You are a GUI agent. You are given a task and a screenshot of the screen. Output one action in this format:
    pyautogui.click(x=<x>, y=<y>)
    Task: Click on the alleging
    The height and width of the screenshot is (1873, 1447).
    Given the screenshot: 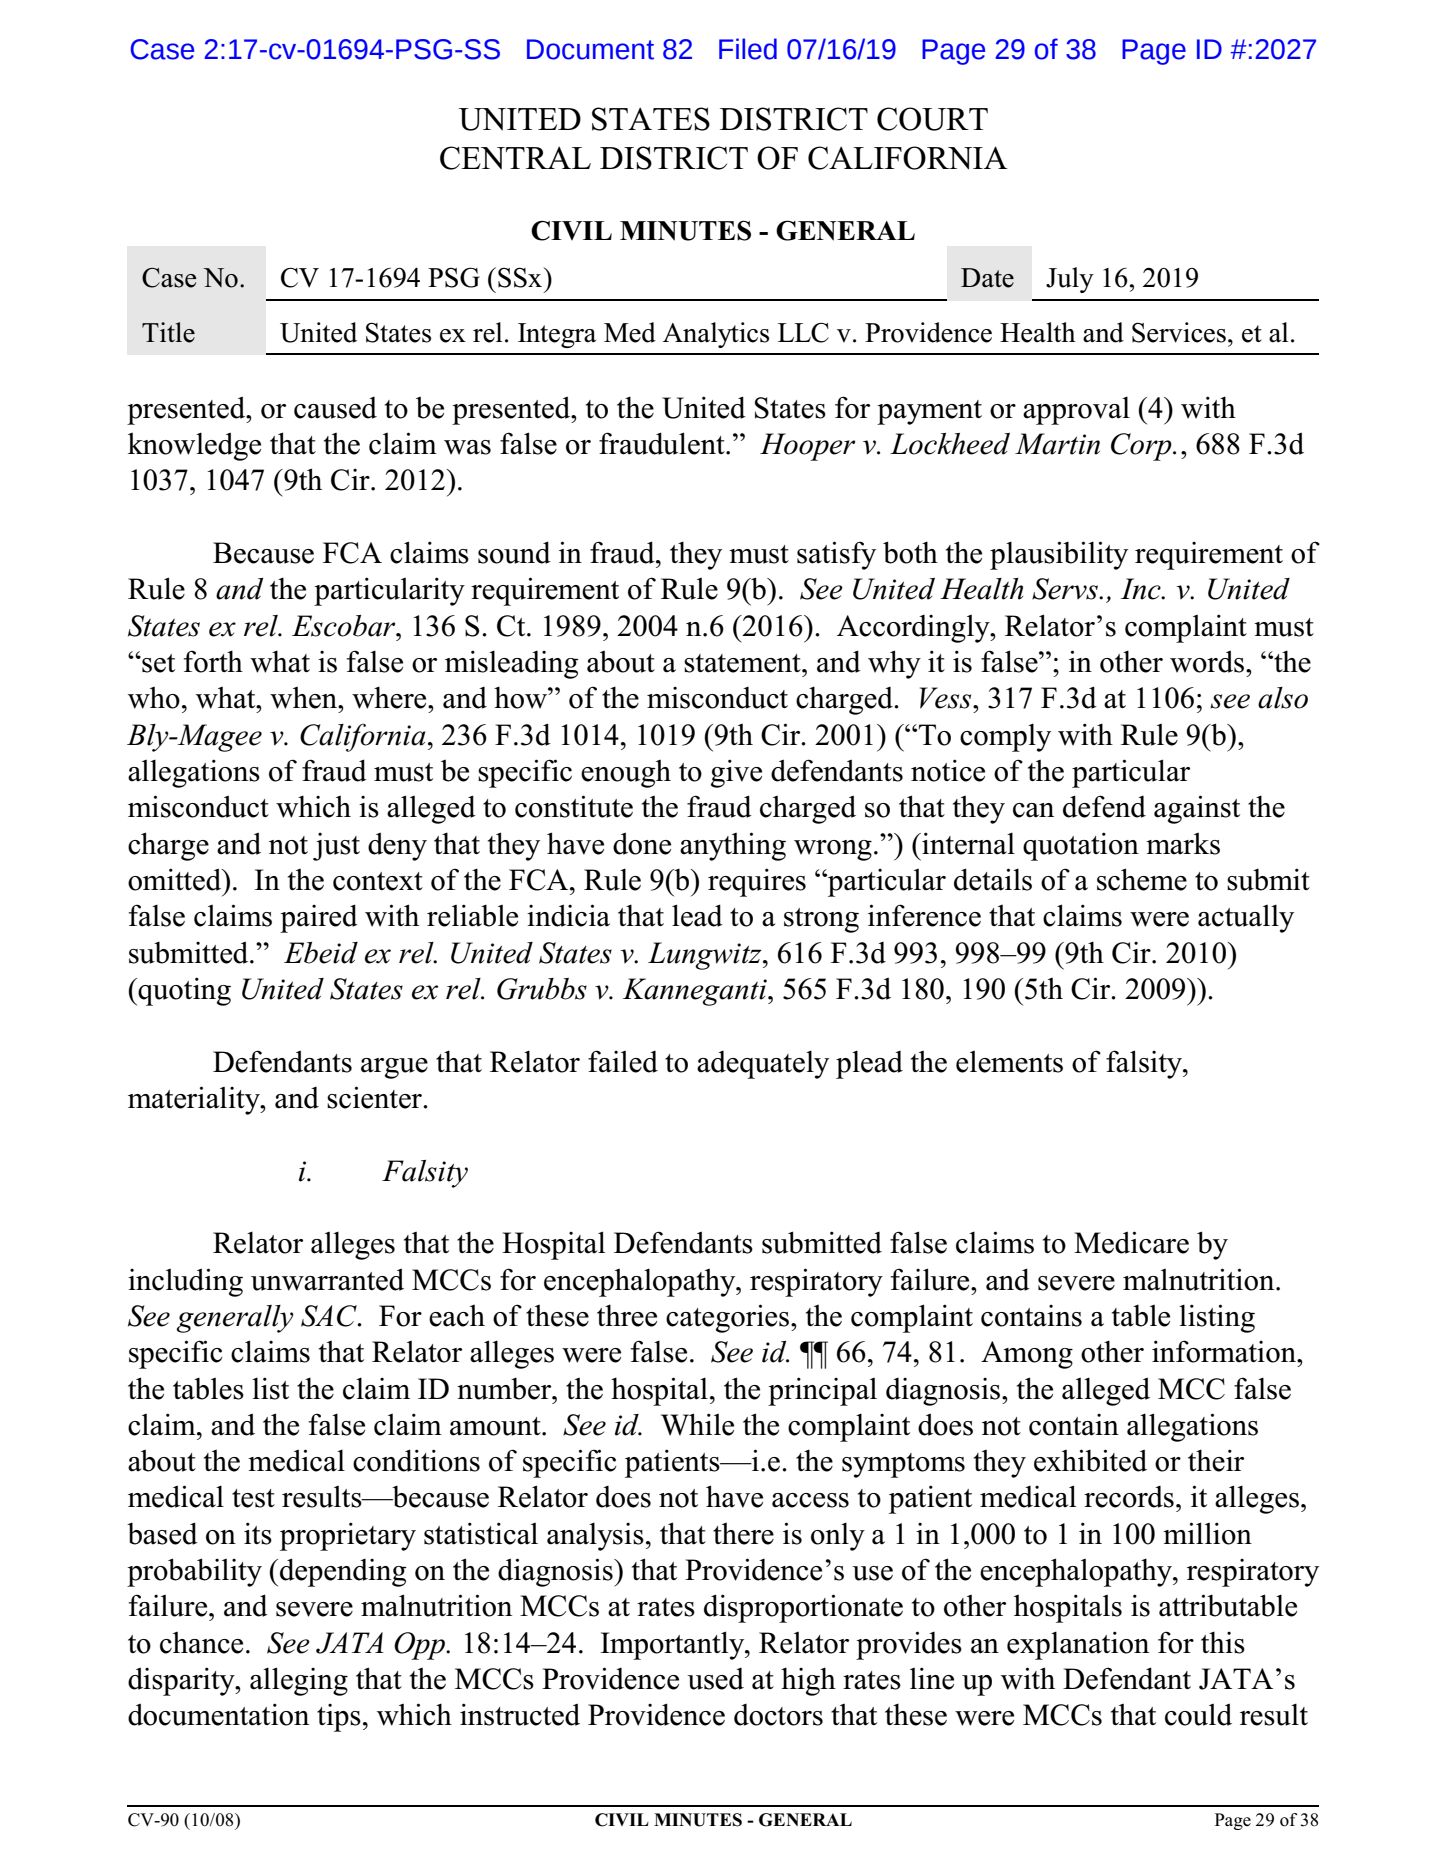 What is the action you would take?
    pyautogui.click(x=299, y=1681)
